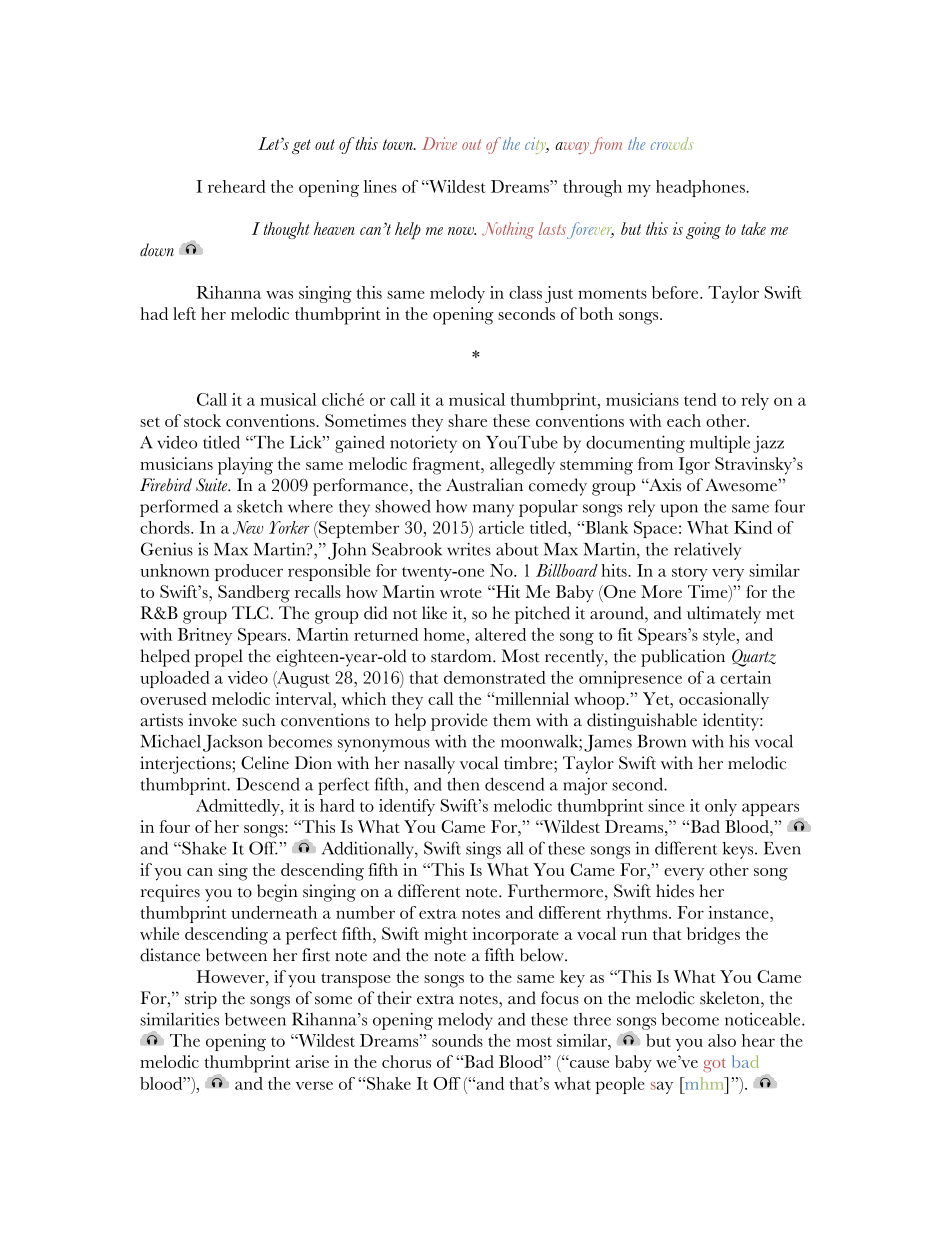  What do you see at coordinates (201, 1000) in the screenshot?
I see `strip` at bounding box center [201, 1000].
